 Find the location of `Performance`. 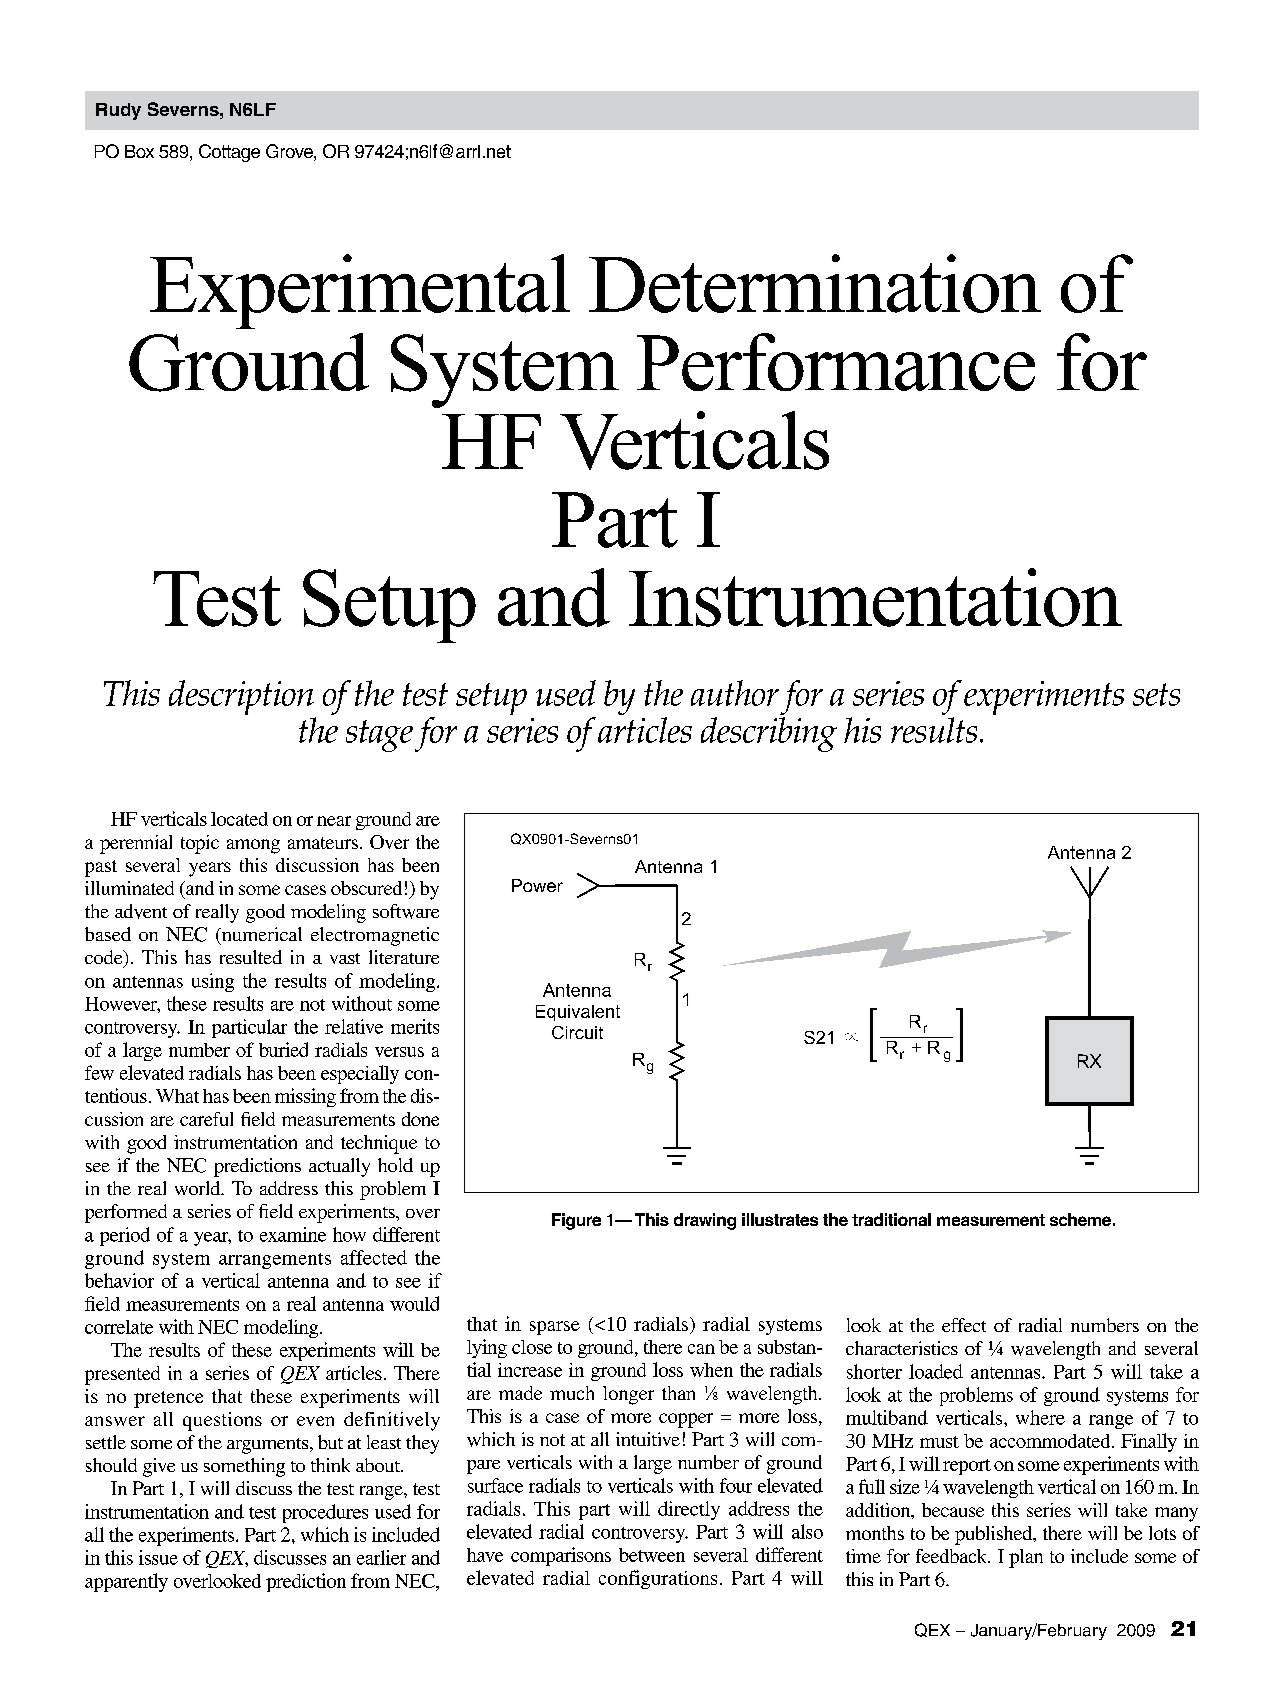

Performance is located at coordinates (836, 362).
